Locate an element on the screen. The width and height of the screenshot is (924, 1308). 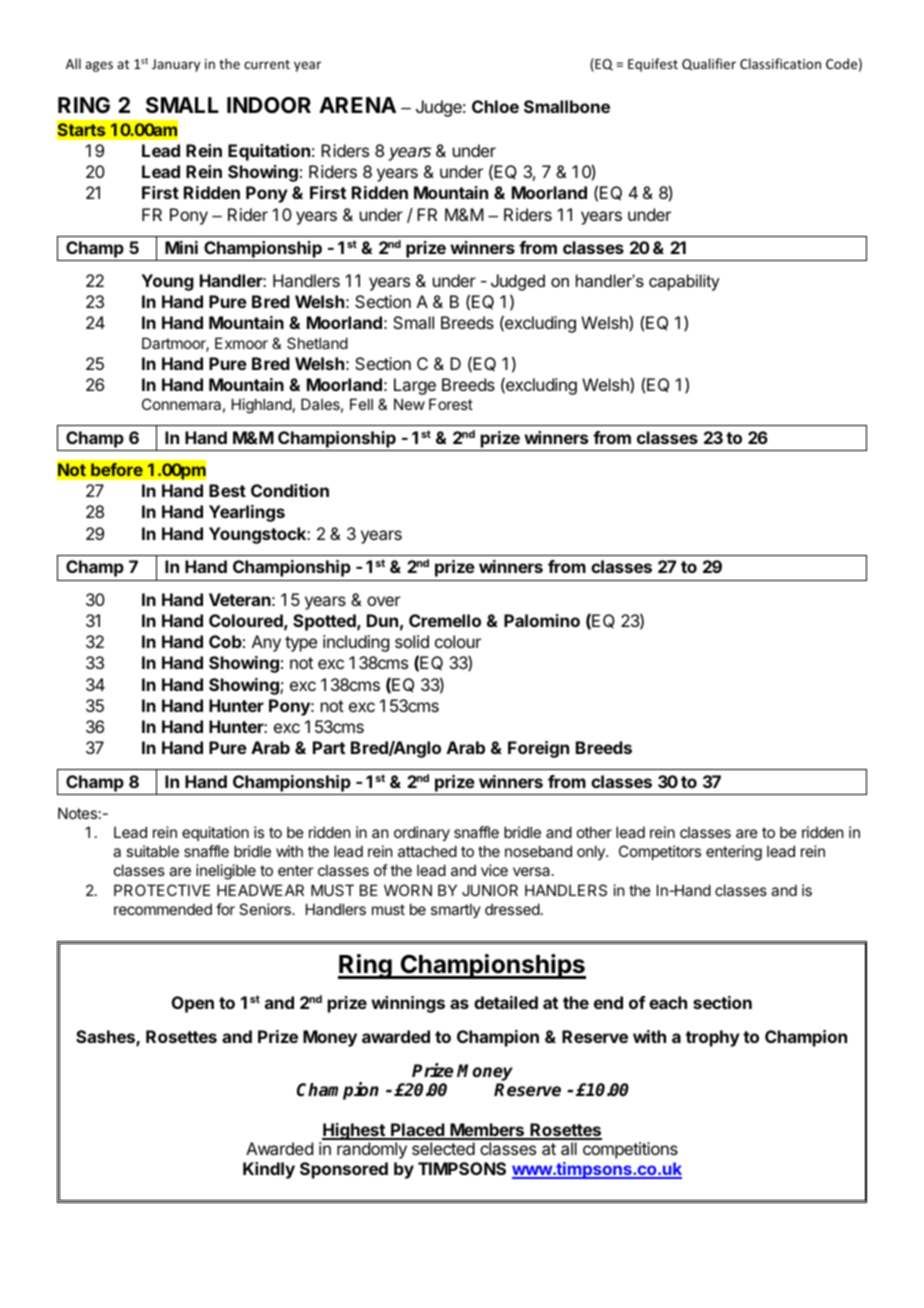
capability is located at coordinates (684, 282).
